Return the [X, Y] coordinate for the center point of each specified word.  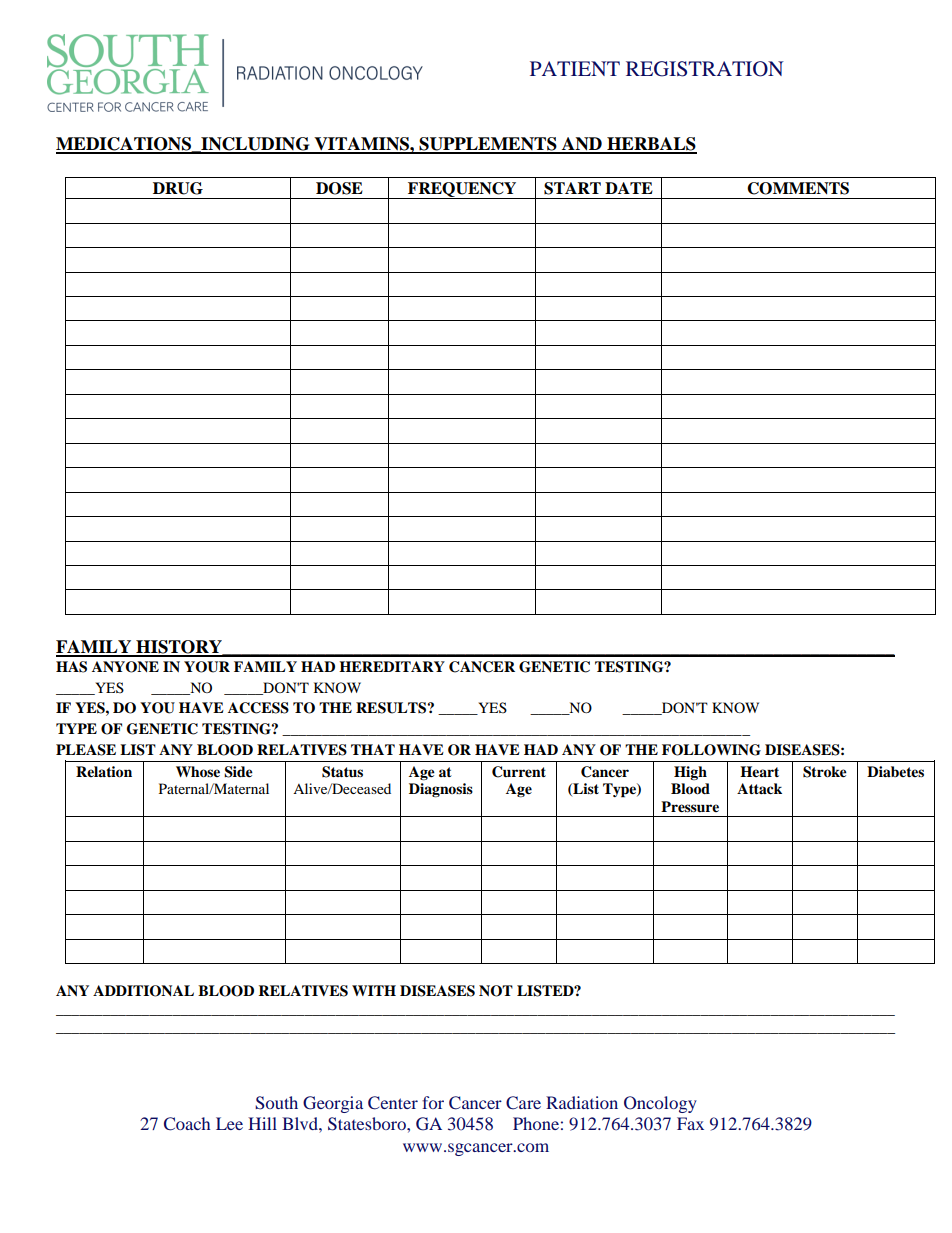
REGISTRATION [705, 69]
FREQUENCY [462, 190]
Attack [759, 788]
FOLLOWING [711, 750]
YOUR [207, 667]
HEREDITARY [392, 666]
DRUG [178, 188]
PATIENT [575, 68]
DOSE [339, 188]
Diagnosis [441, 790]
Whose [198, 772]
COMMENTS [798, 188]
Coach [187, 1124]
